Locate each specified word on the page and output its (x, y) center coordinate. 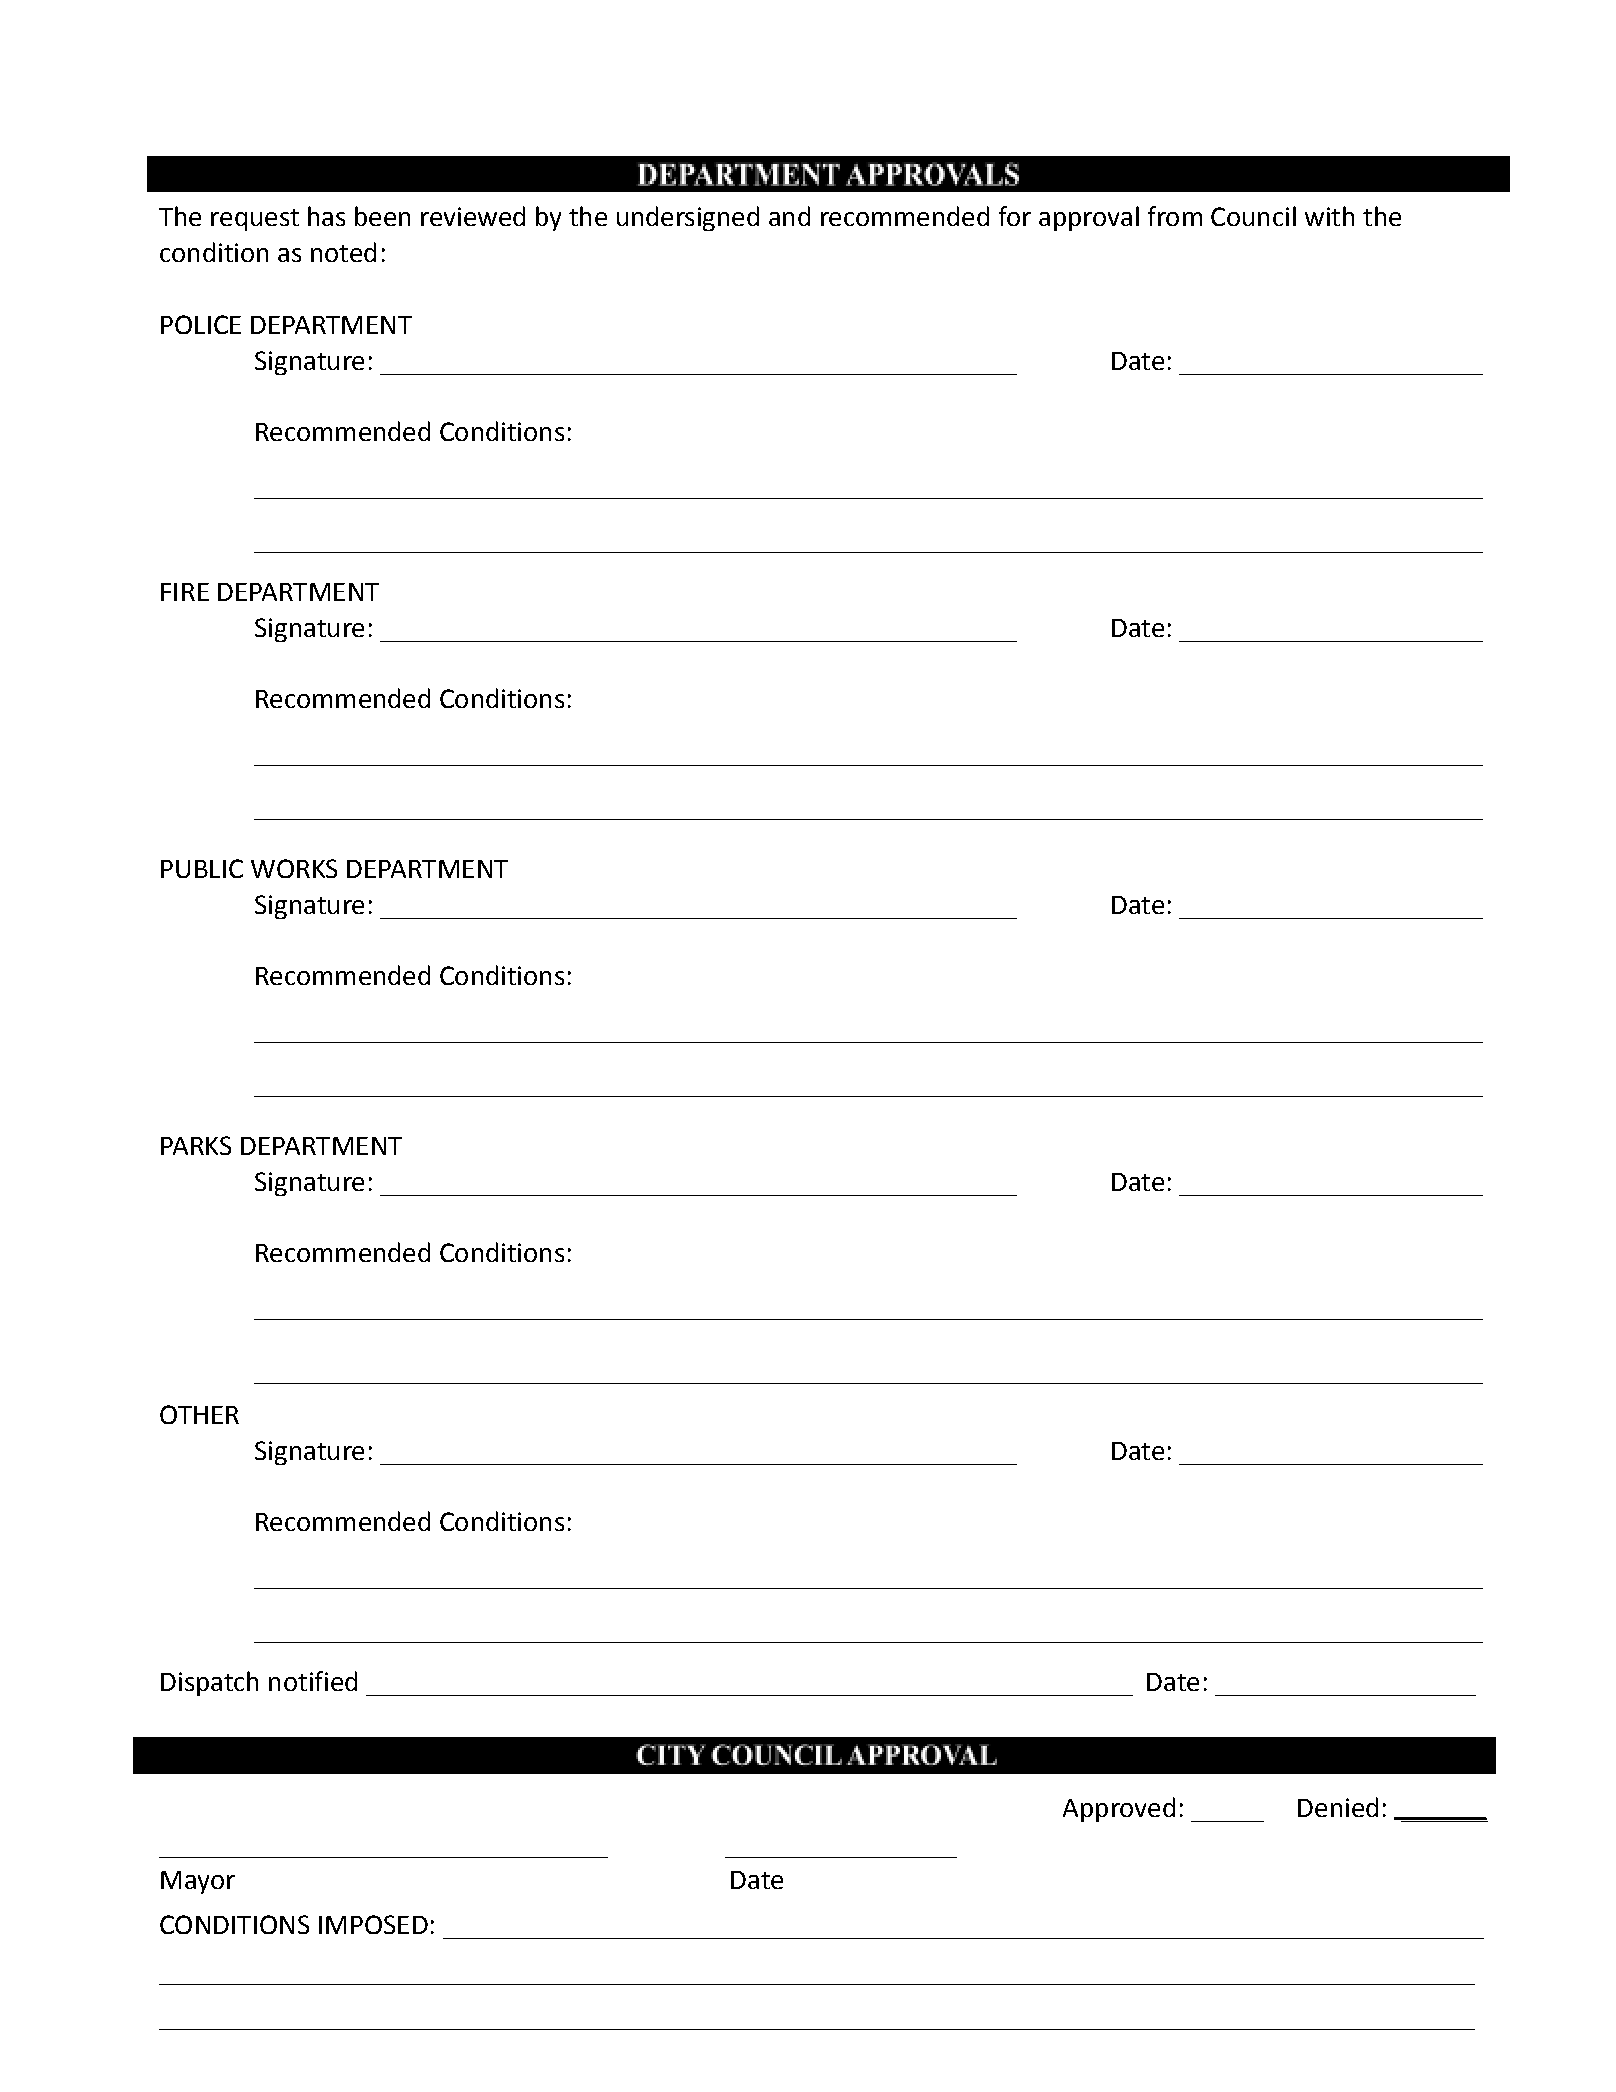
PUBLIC (202, 868)
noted (343, 252)
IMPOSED (373, 1924)
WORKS (294, 868)
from (1175, 216)
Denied (1338, 1807)
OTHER (199, 1414)
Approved (1119, 1809)
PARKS (196, 1145)
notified (313, 1681)
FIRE (185, 592)
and (789, 216)
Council (1253, 216)
